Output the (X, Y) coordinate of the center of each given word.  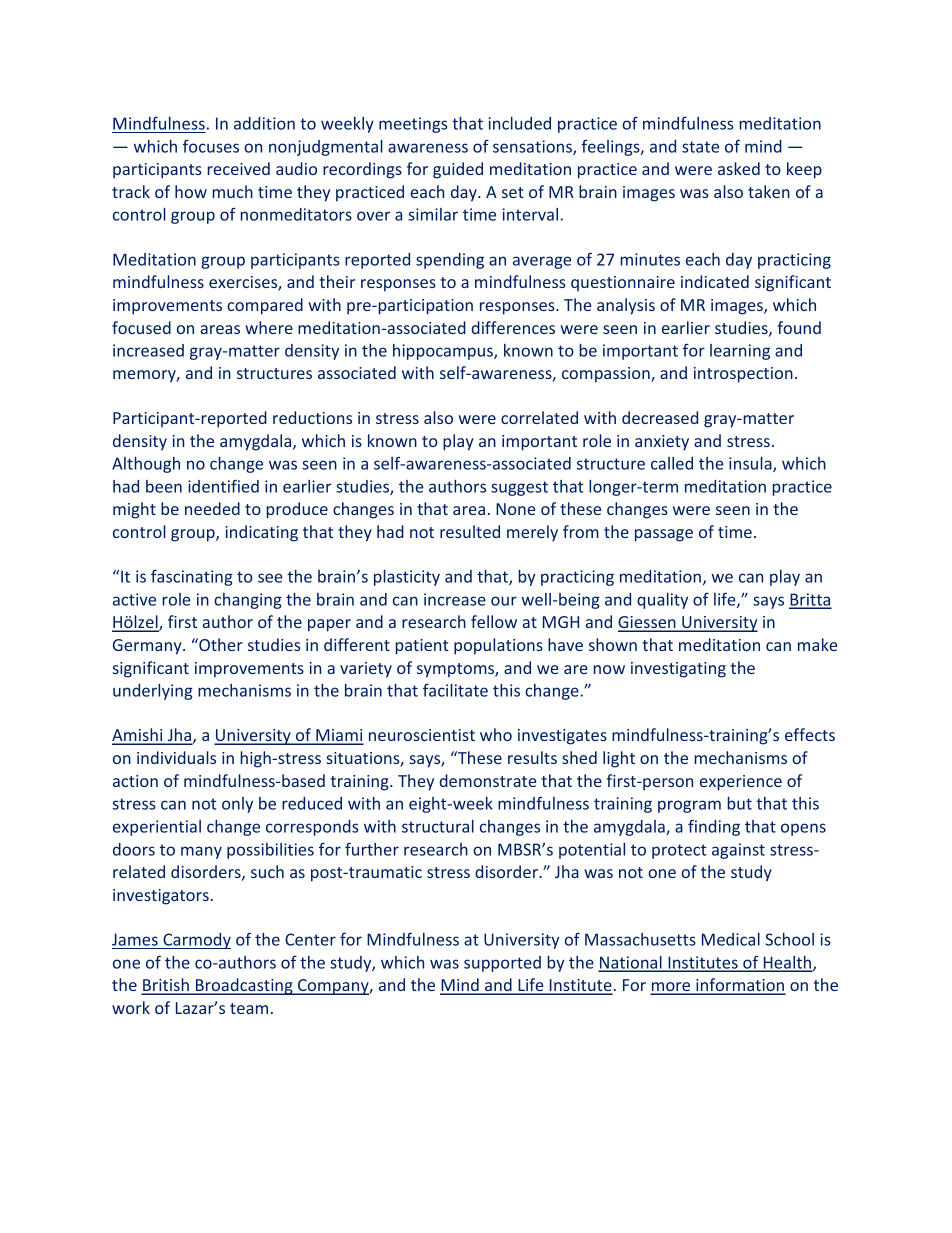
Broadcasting (244, 986)
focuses (211, 146)
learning (740, 352)
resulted (470, 531)
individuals (176, 757)
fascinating (192, 577)
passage (664, 535)
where (269, 327)
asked (739, 168)
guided (458, 170)
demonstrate (487, 780)
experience (741, 783)
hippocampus (444, 352)
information (740, 986)
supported (502, 964)
